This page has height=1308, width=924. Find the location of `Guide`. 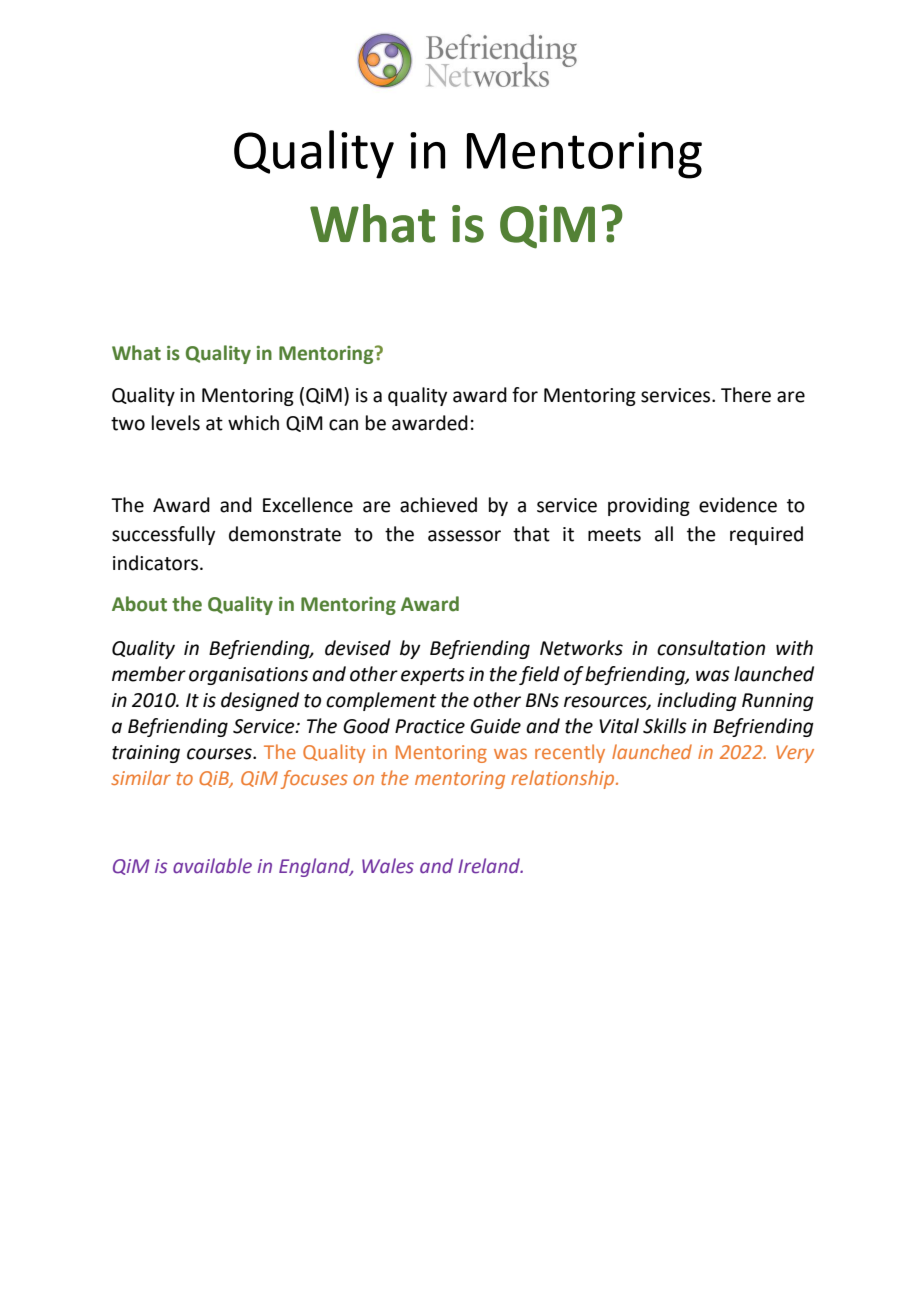

Guide is located at coordinates (495, 726).
